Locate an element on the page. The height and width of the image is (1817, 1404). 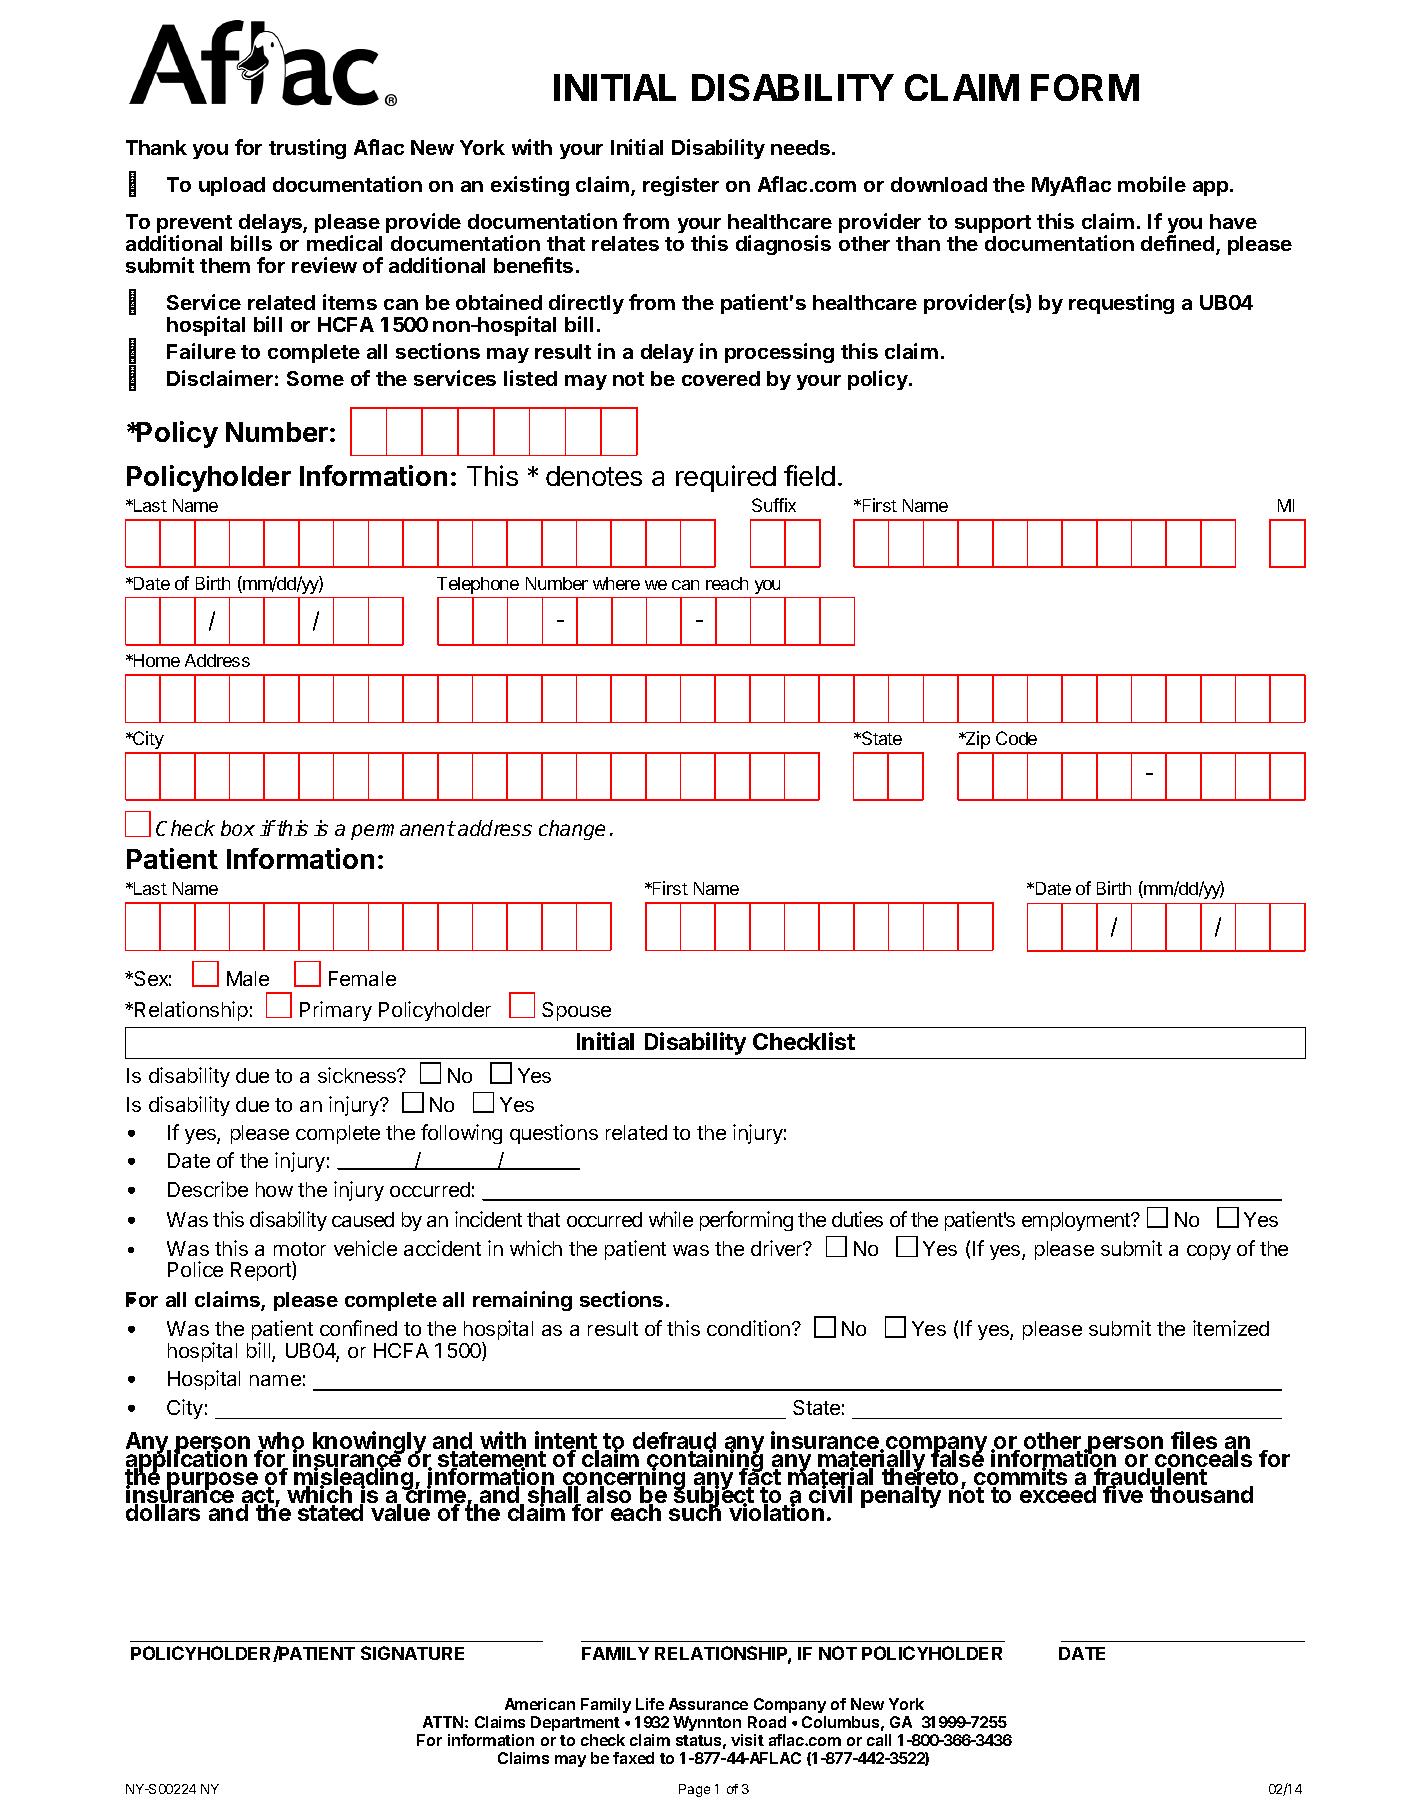
requesting is located at coordinates (1121, 304).
